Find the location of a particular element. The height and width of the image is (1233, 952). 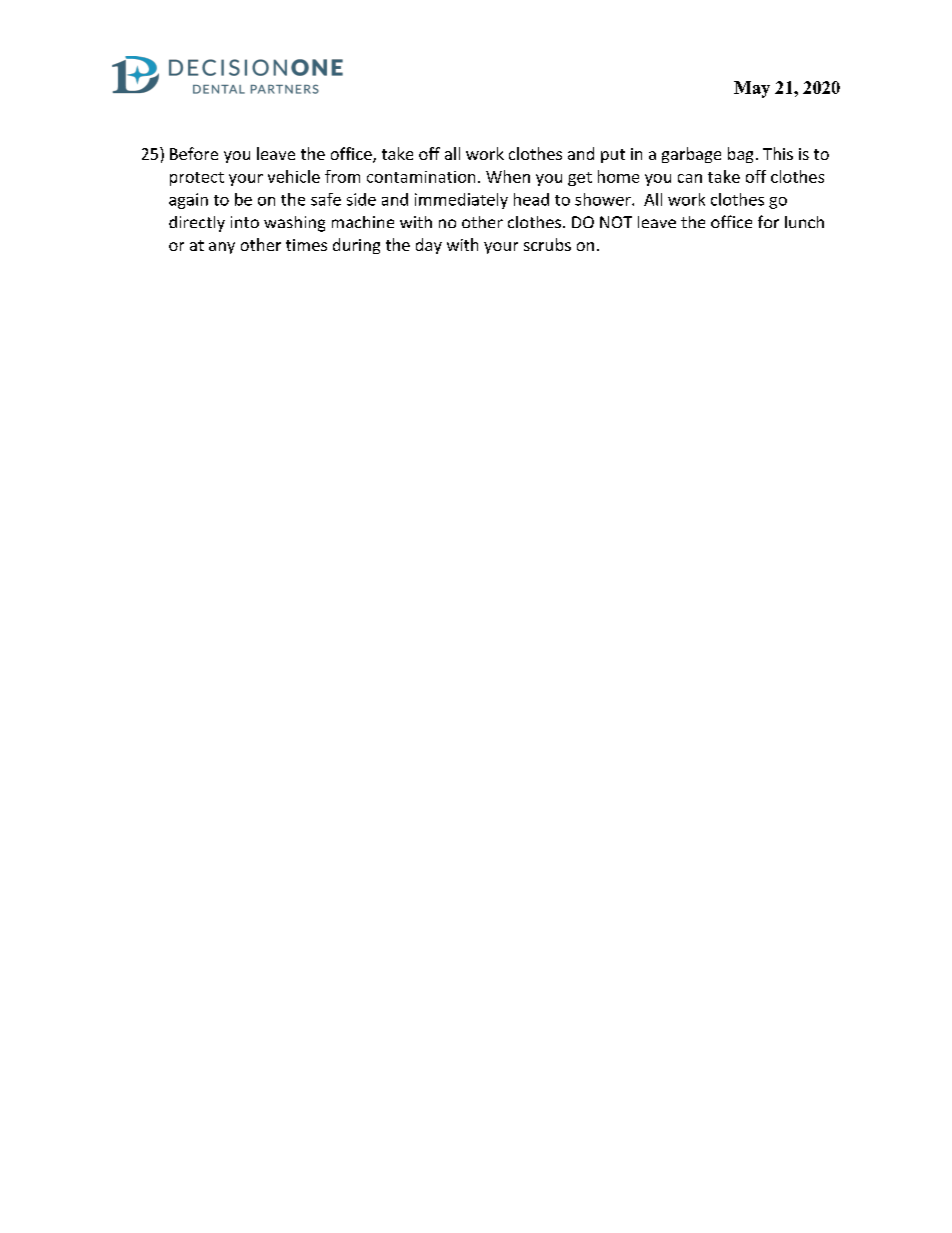

May is located at coordinates (752, 89).
